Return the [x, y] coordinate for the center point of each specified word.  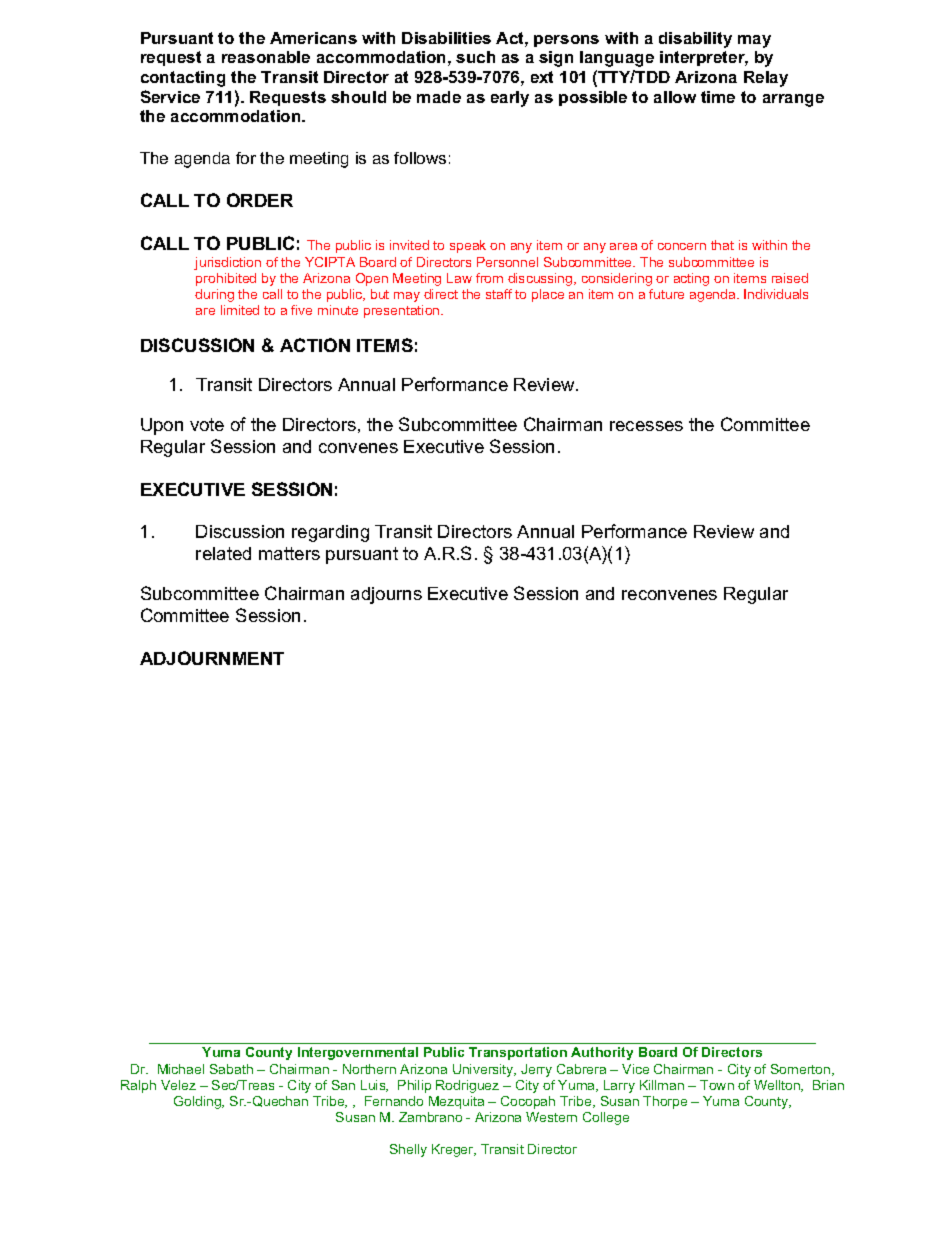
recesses [646, 426]
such [475, 57]
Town [717, 1085]
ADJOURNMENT [212, 658]
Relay [766, 79]
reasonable [266, 57]
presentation [403, 311]
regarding [330, 533]
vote [207, 424]
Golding [199, 1102]
